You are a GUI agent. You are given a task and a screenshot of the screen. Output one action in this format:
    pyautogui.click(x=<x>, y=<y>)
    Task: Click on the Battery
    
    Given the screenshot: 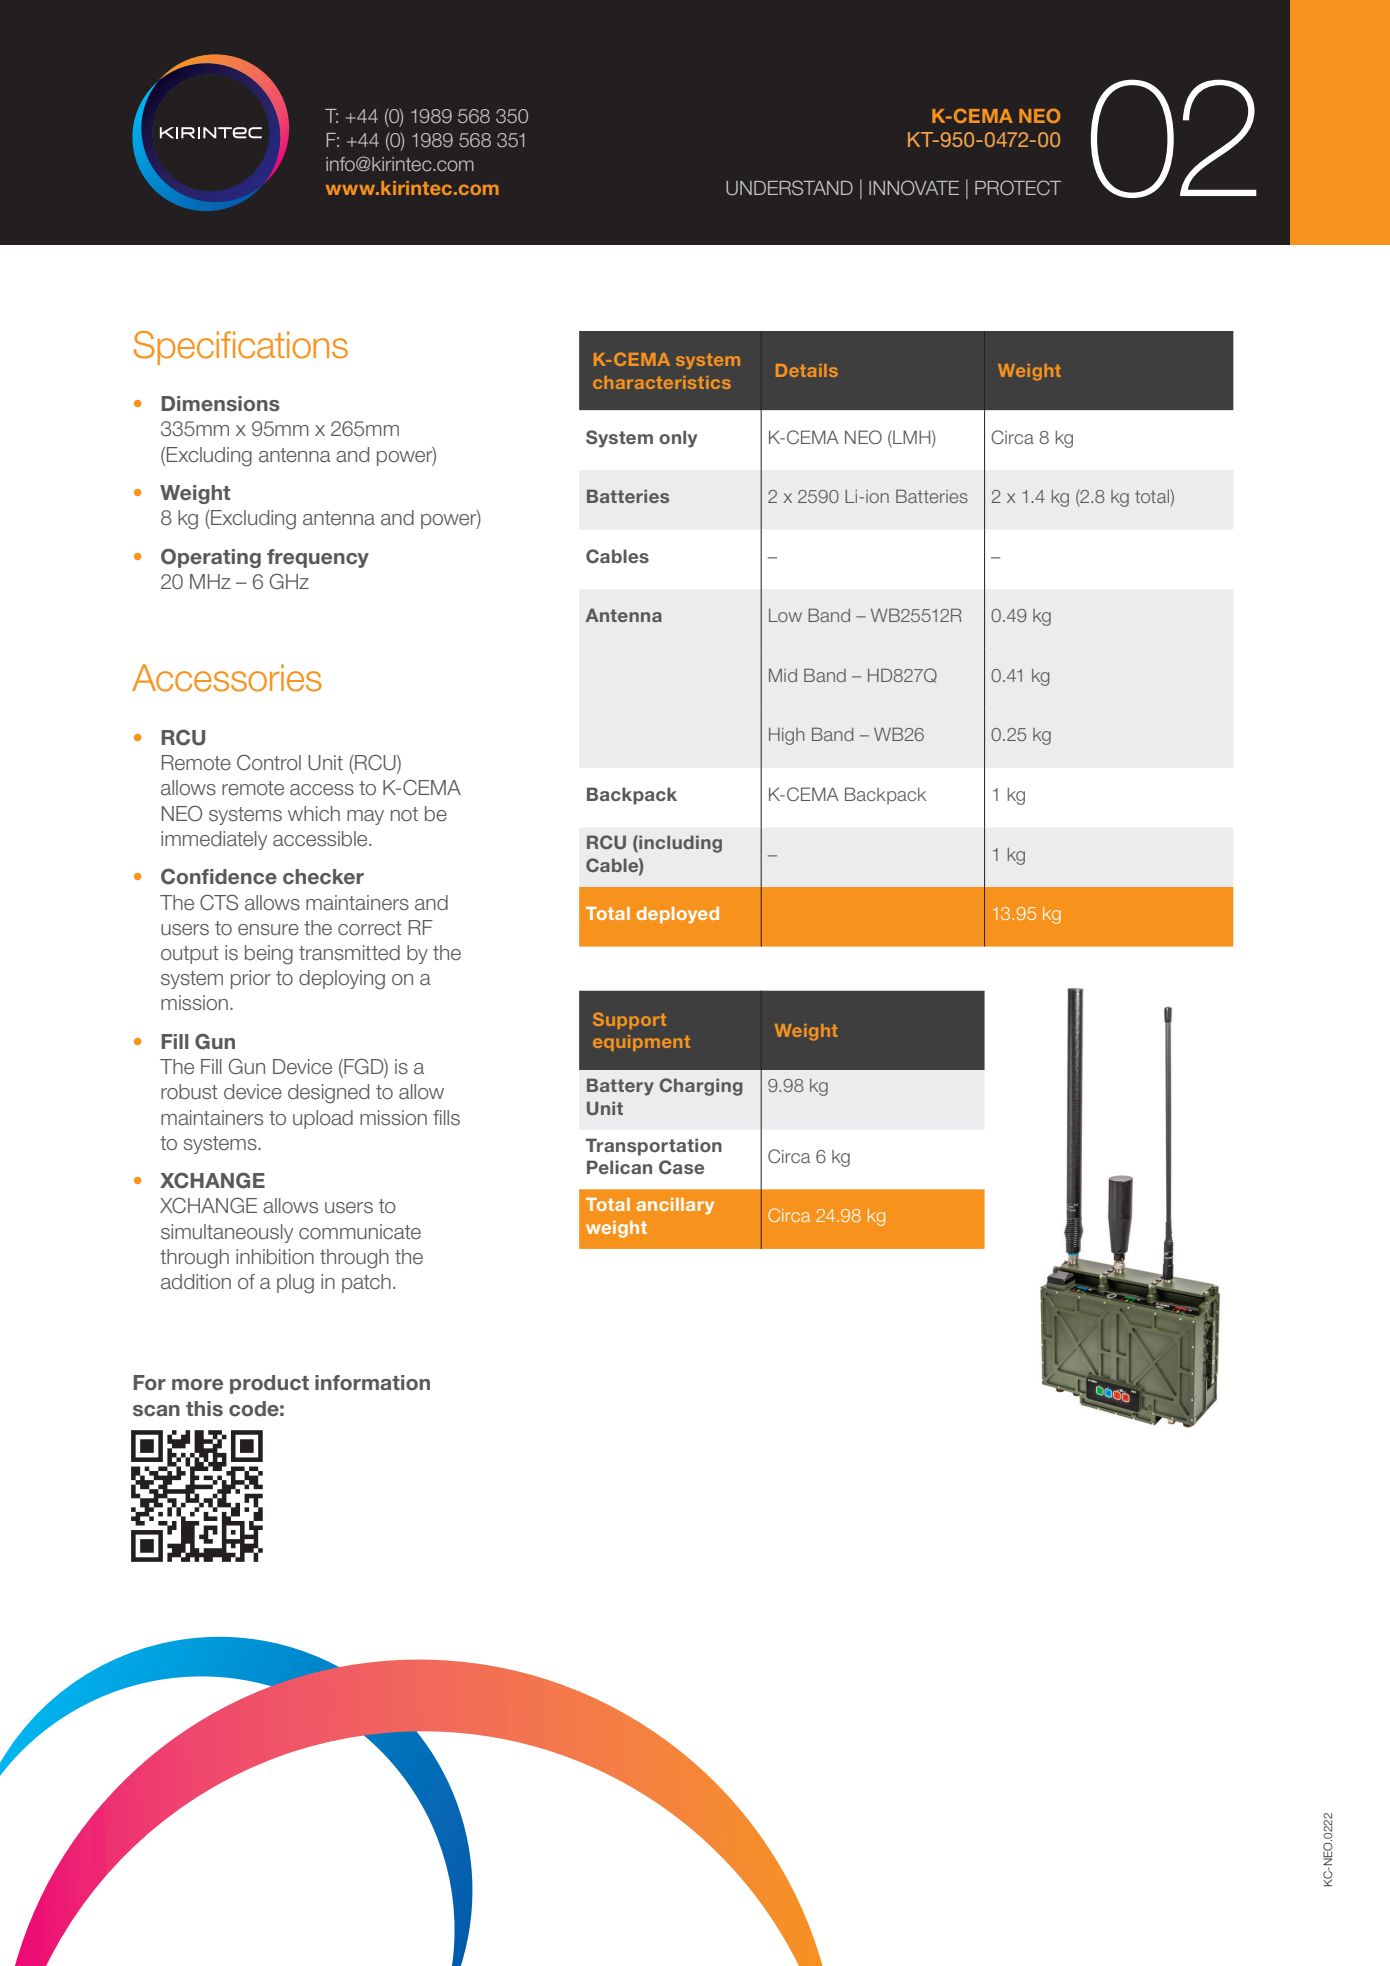 What is the action you would take?
    pyautogui.click(x=620, y=1087)
